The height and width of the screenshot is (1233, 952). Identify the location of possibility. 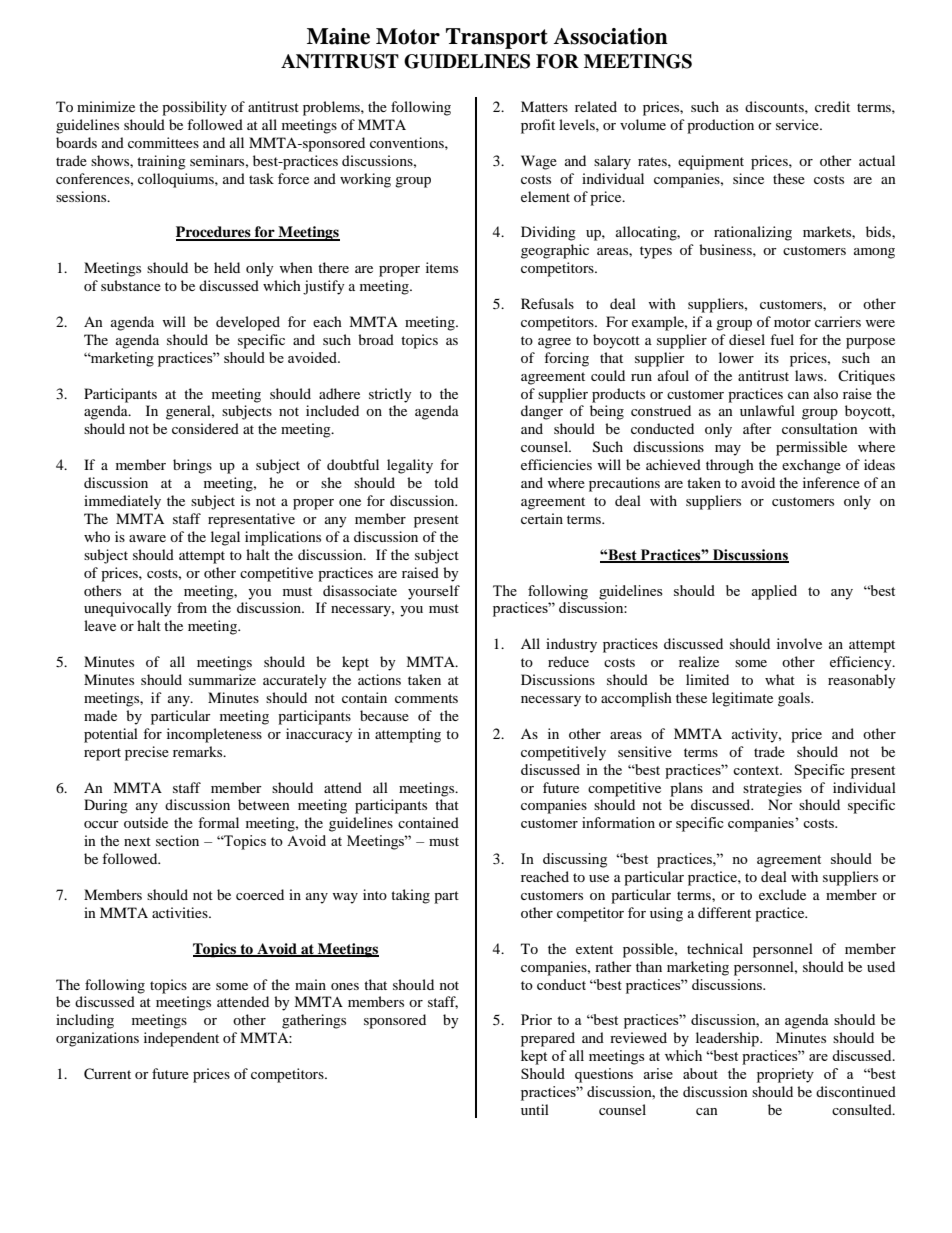
(194, 108).
